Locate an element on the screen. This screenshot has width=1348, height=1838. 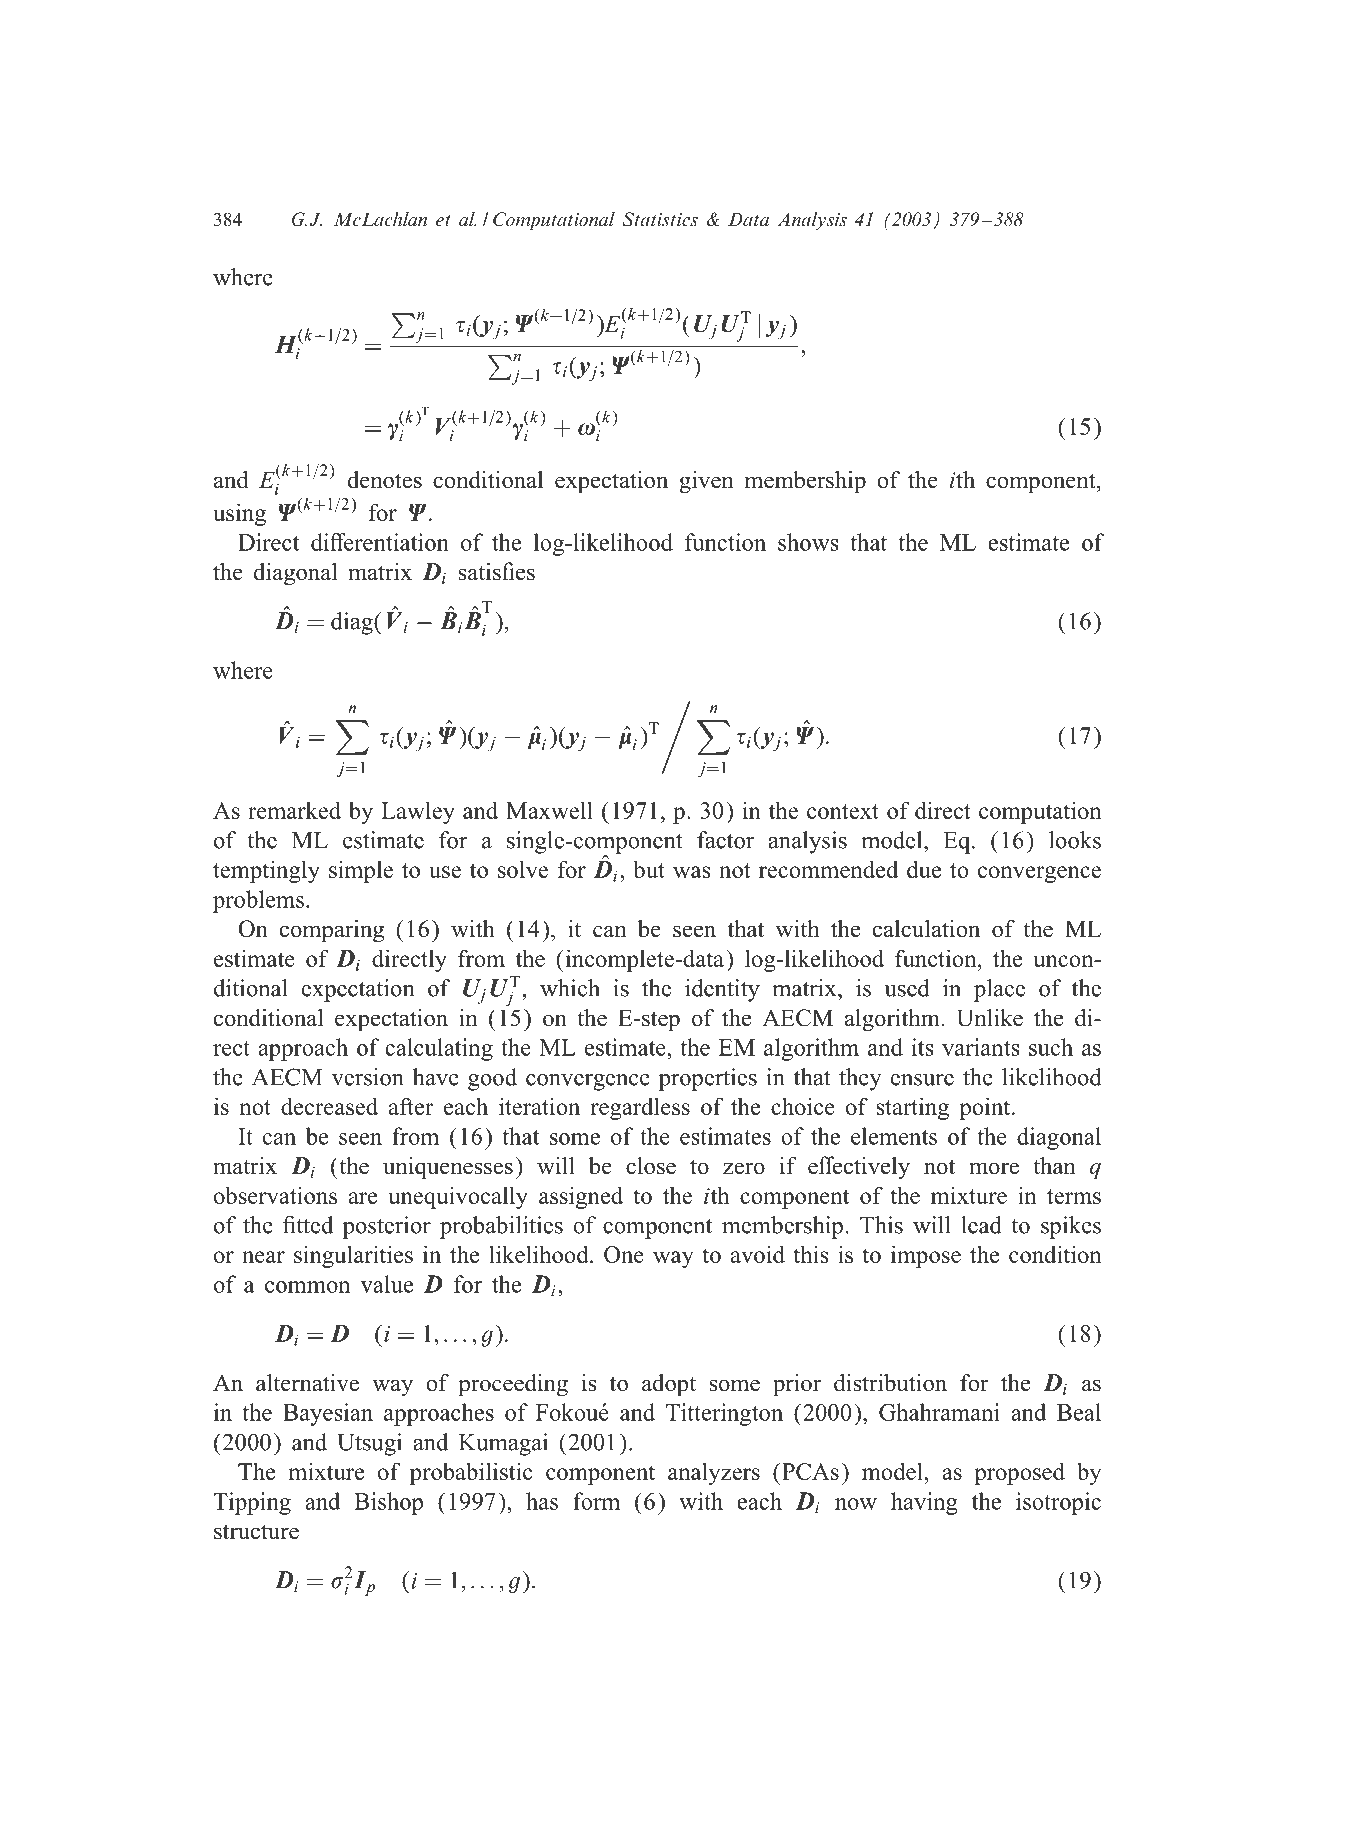
point is located at coordinates (986, 1108).
